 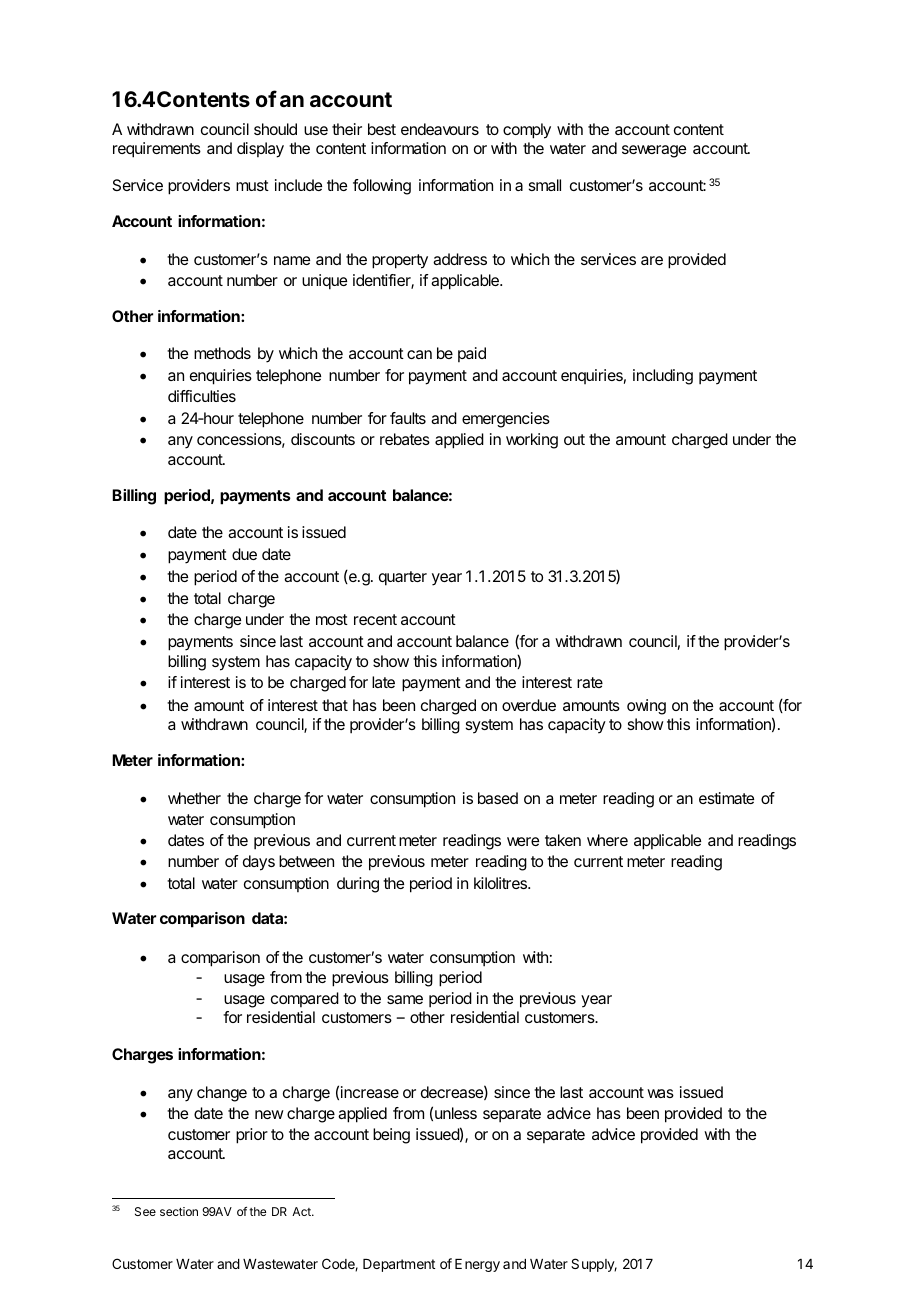 I want to click on Supply, so click(x=594, y=1265).
